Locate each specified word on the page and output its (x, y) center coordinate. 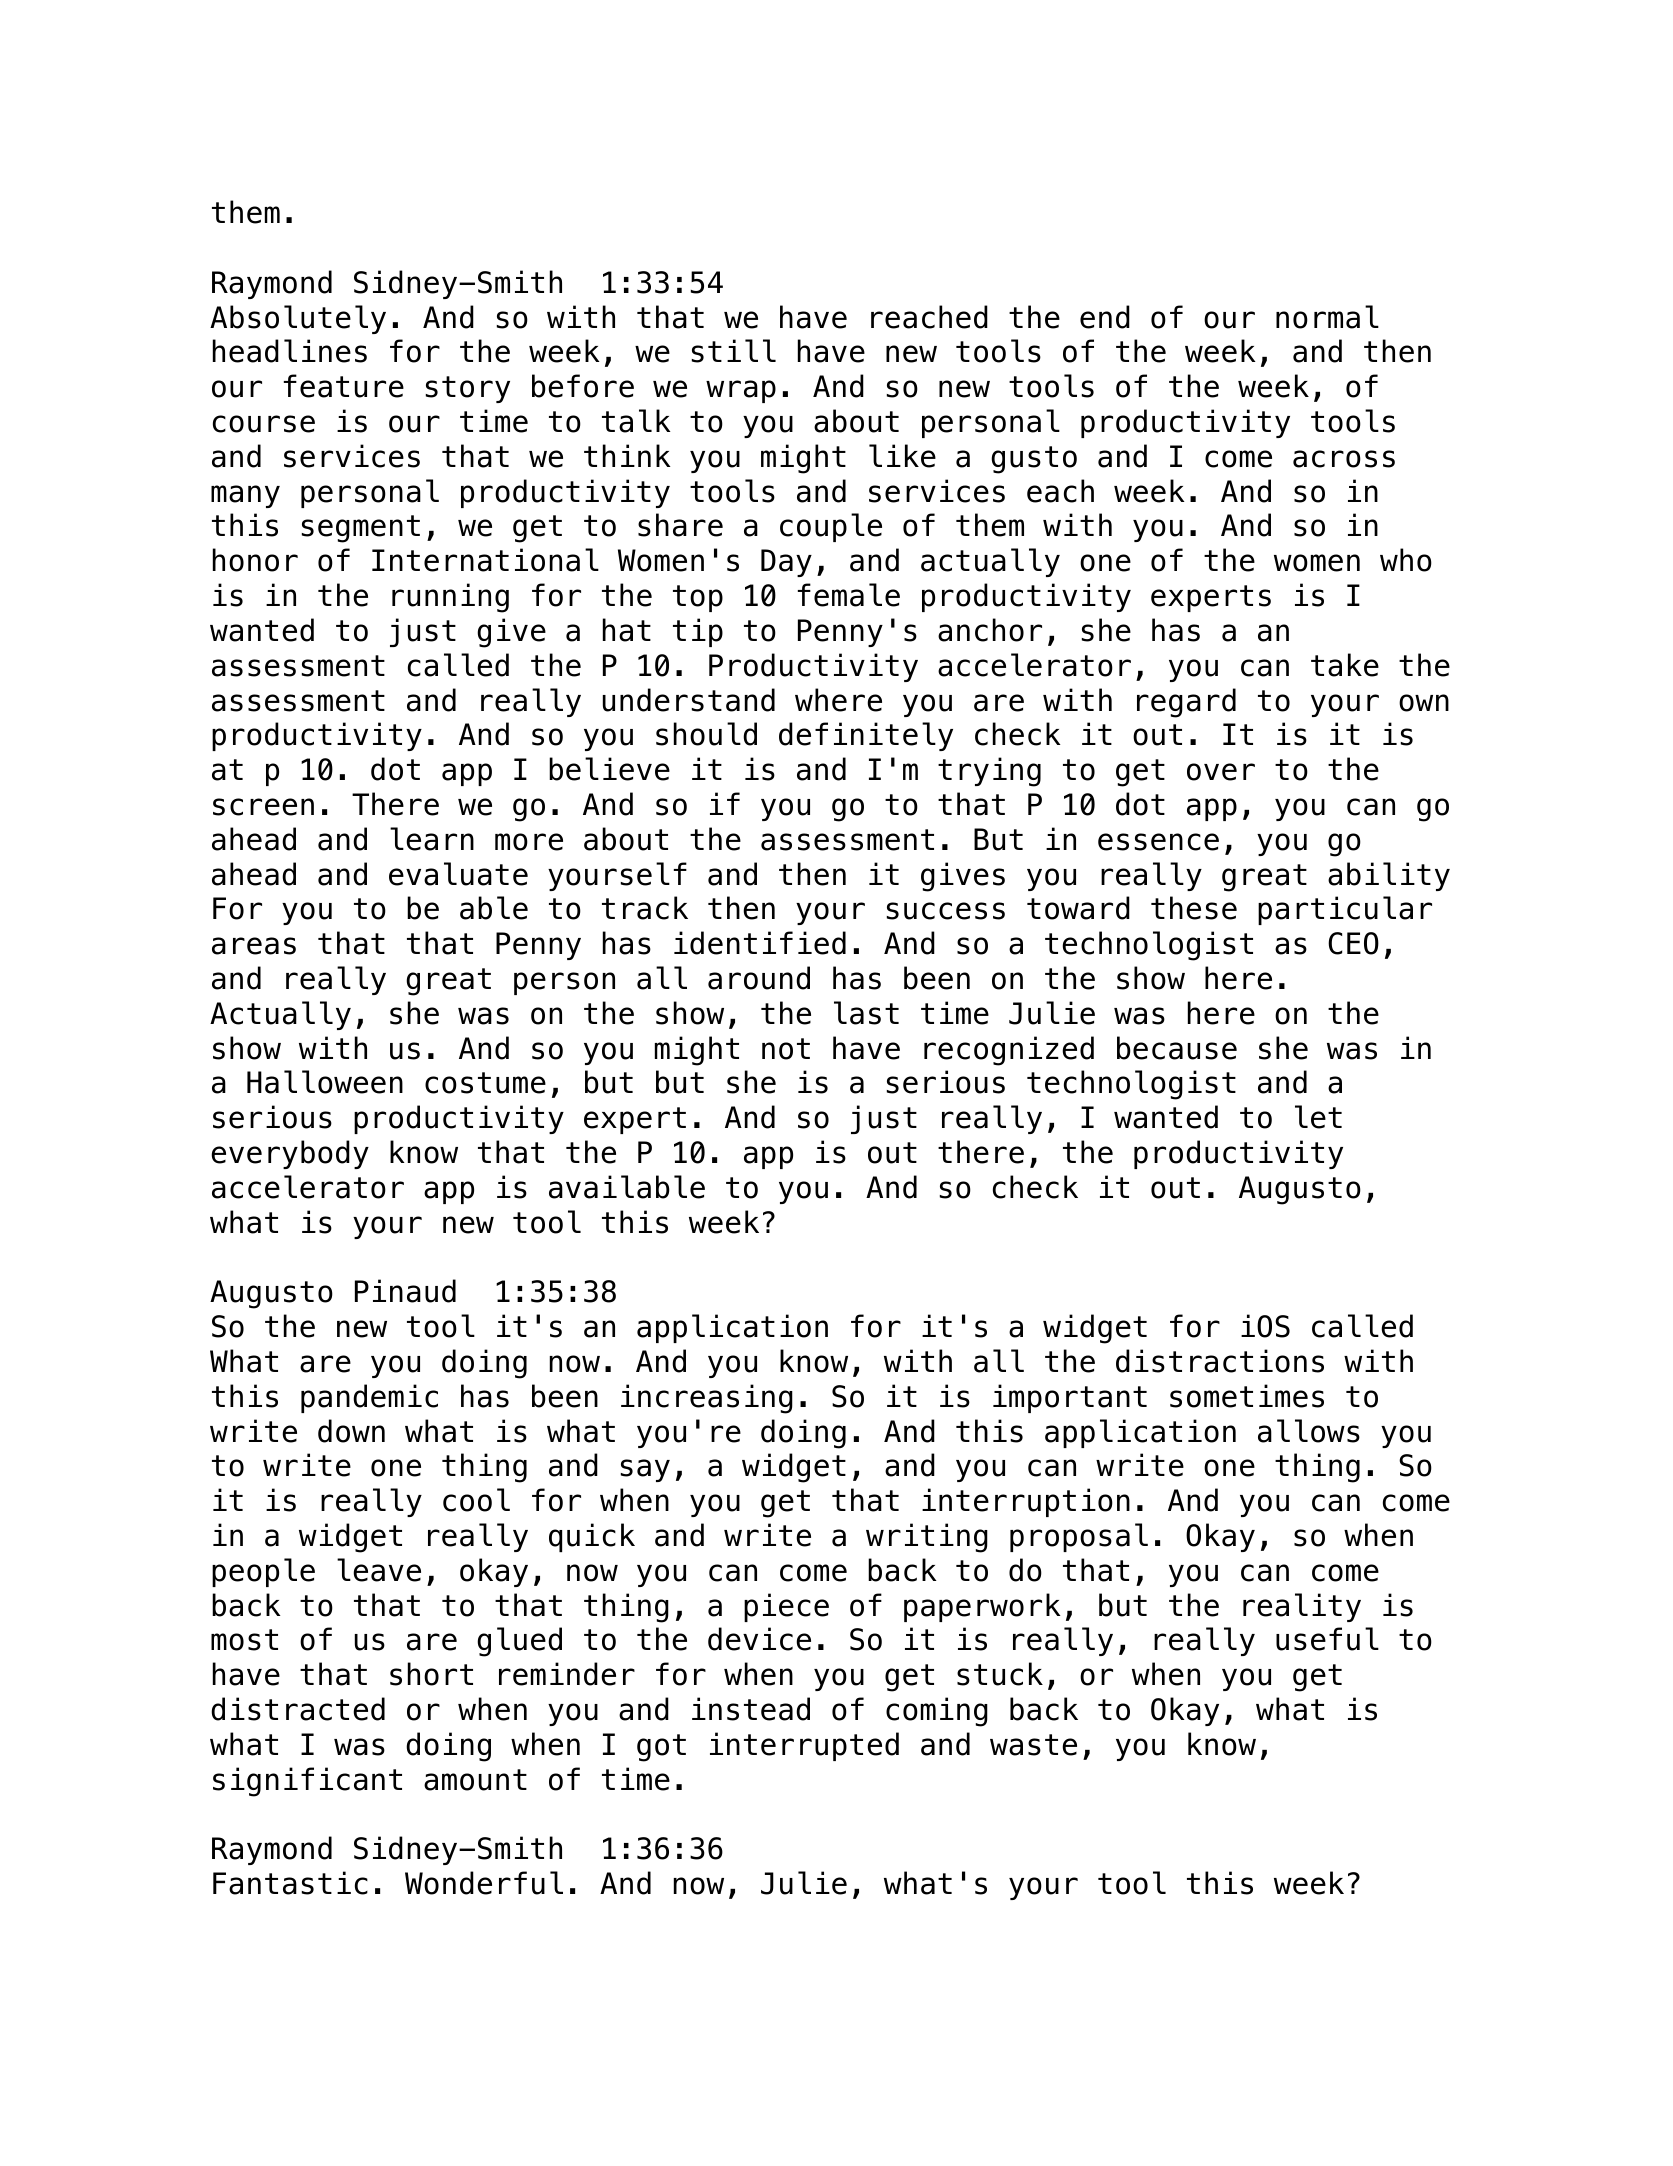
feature (344, 386)
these (1194, 908)
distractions (1220, 1361)
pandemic (369, 1398)
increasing (707, 1399)
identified (760, 943)
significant (307, 1782)
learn (432, 839)
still (734, 351)
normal (1327, 317)
